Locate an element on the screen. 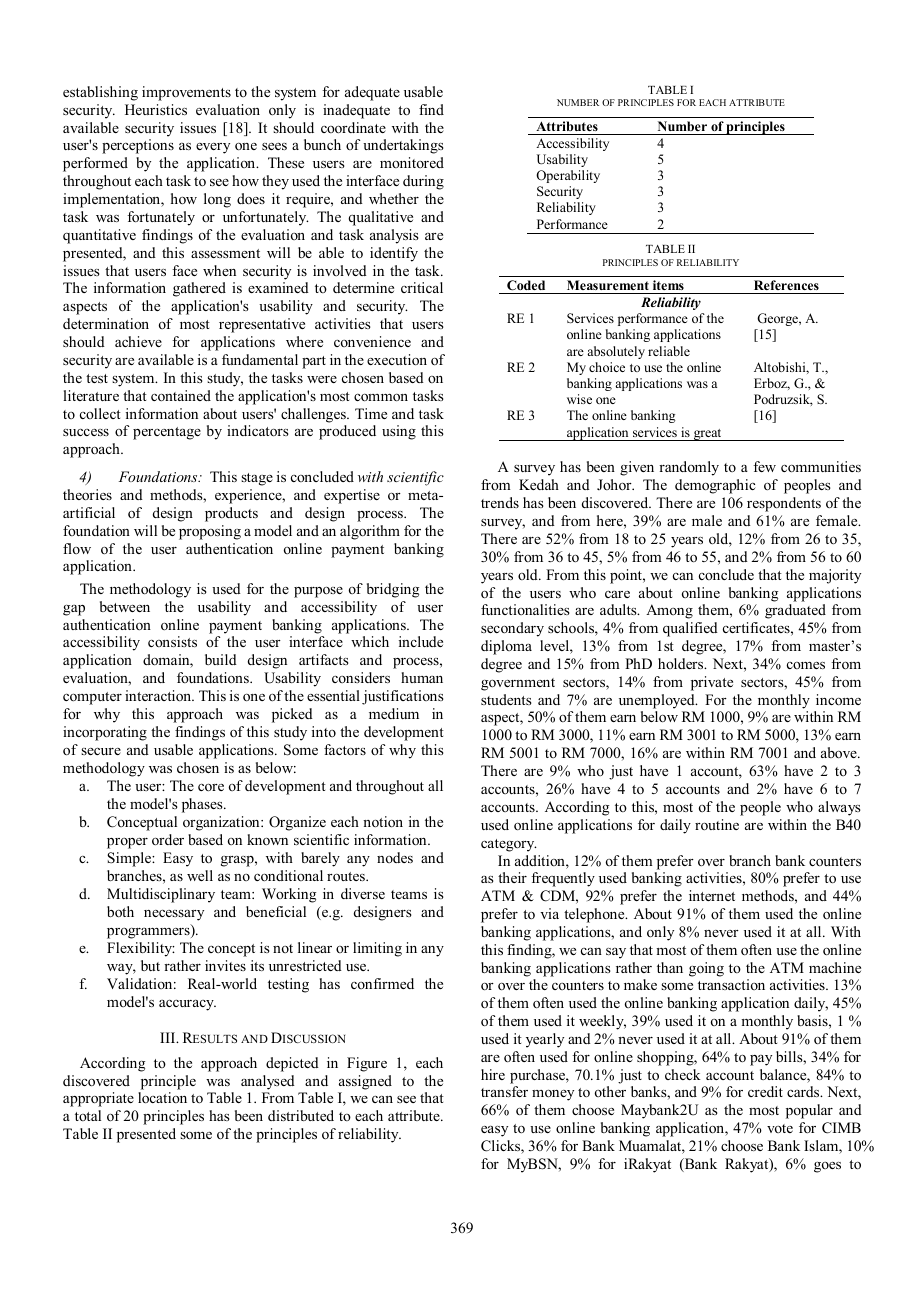  location is located at coordinates (162, 1097).
